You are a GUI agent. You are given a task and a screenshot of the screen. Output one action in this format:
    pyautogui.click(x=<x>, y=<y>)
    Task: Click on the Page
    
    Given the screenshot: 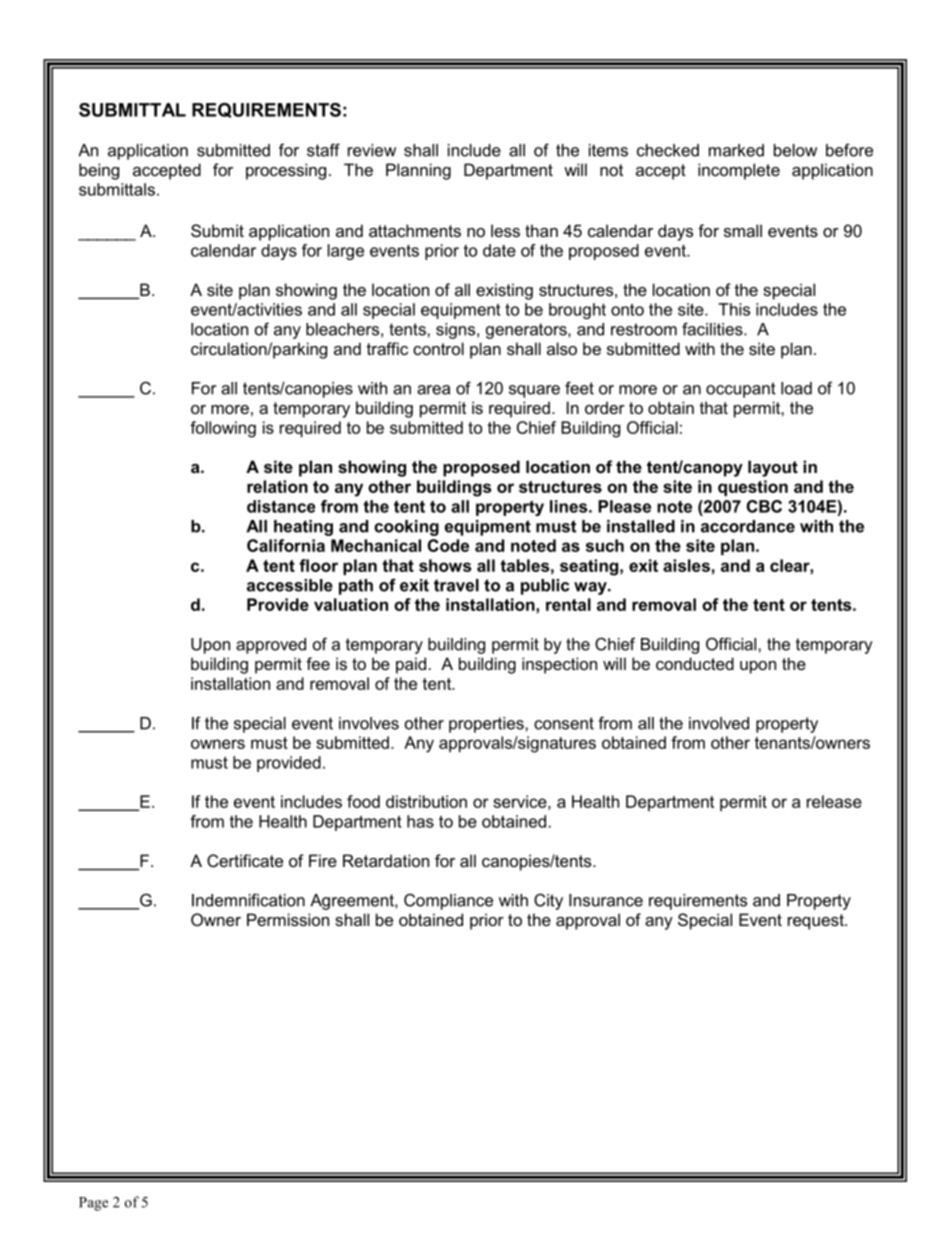 What is the action you would take?
    pyautogui.click(x=93, y=1204)
